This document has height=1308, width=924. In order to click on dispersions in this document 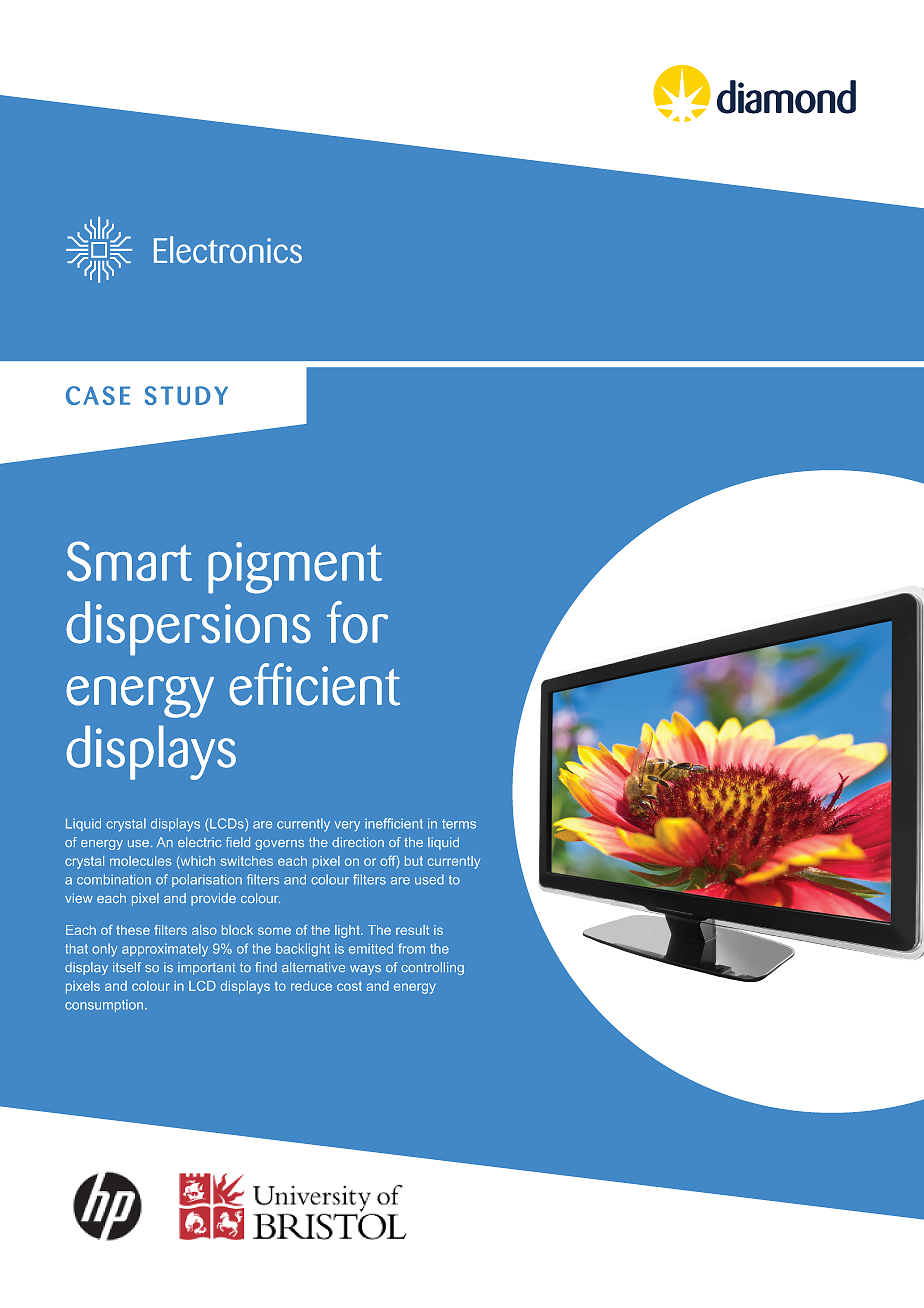, I will do `click(188, 628)`.
